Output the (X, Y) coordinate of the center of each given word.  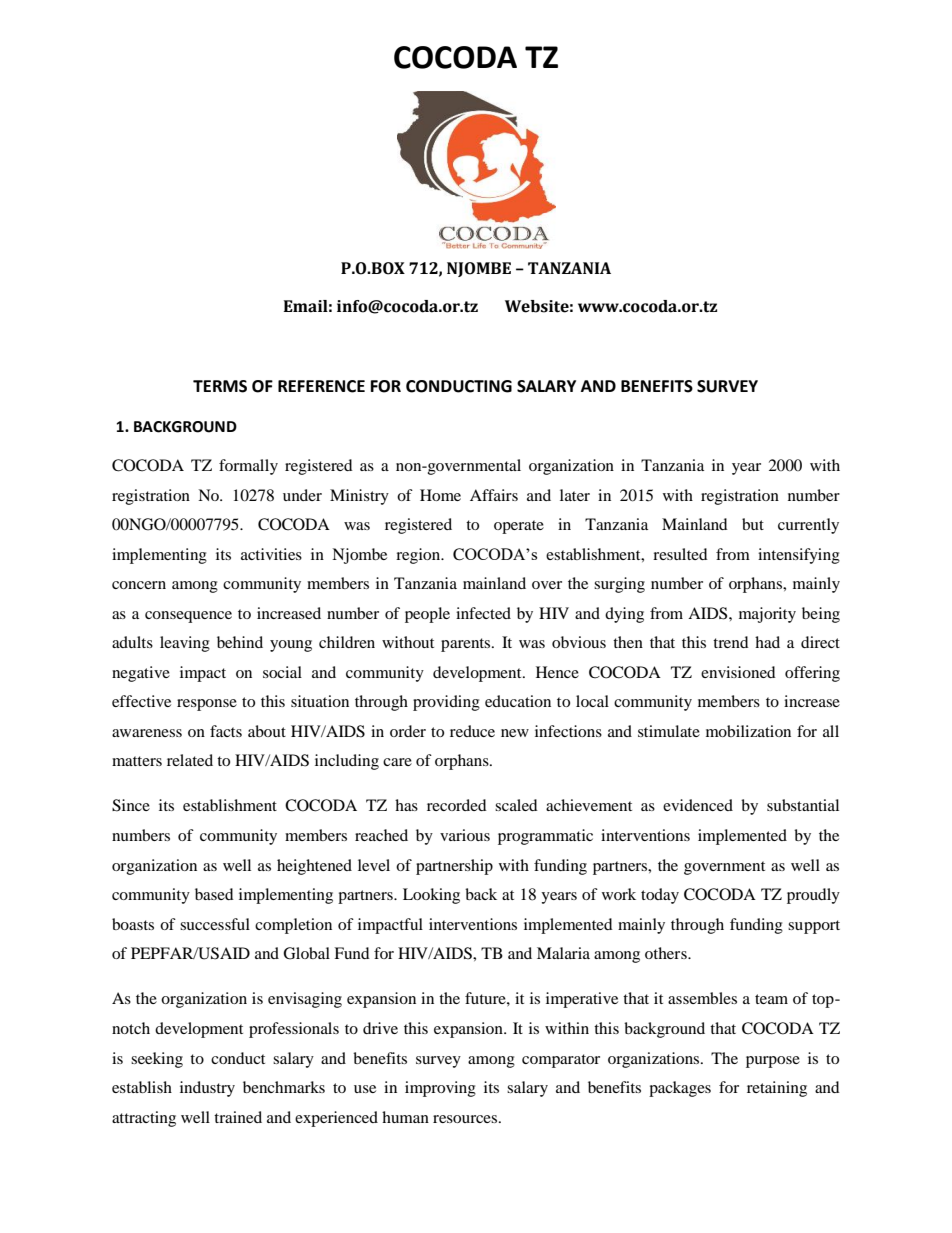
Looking (431, 896)
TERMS (220, 386)
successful (215, 924)
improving (440, 1089)
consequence (188, 617)
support (814, 927)
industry (207, 1089)
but (753, 524)
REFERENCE (321, 386)
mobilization (748, 731)
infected (483, 613)
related (190, 760)
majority (767, 615)
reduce (472, 731)
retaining (777, 1089)
